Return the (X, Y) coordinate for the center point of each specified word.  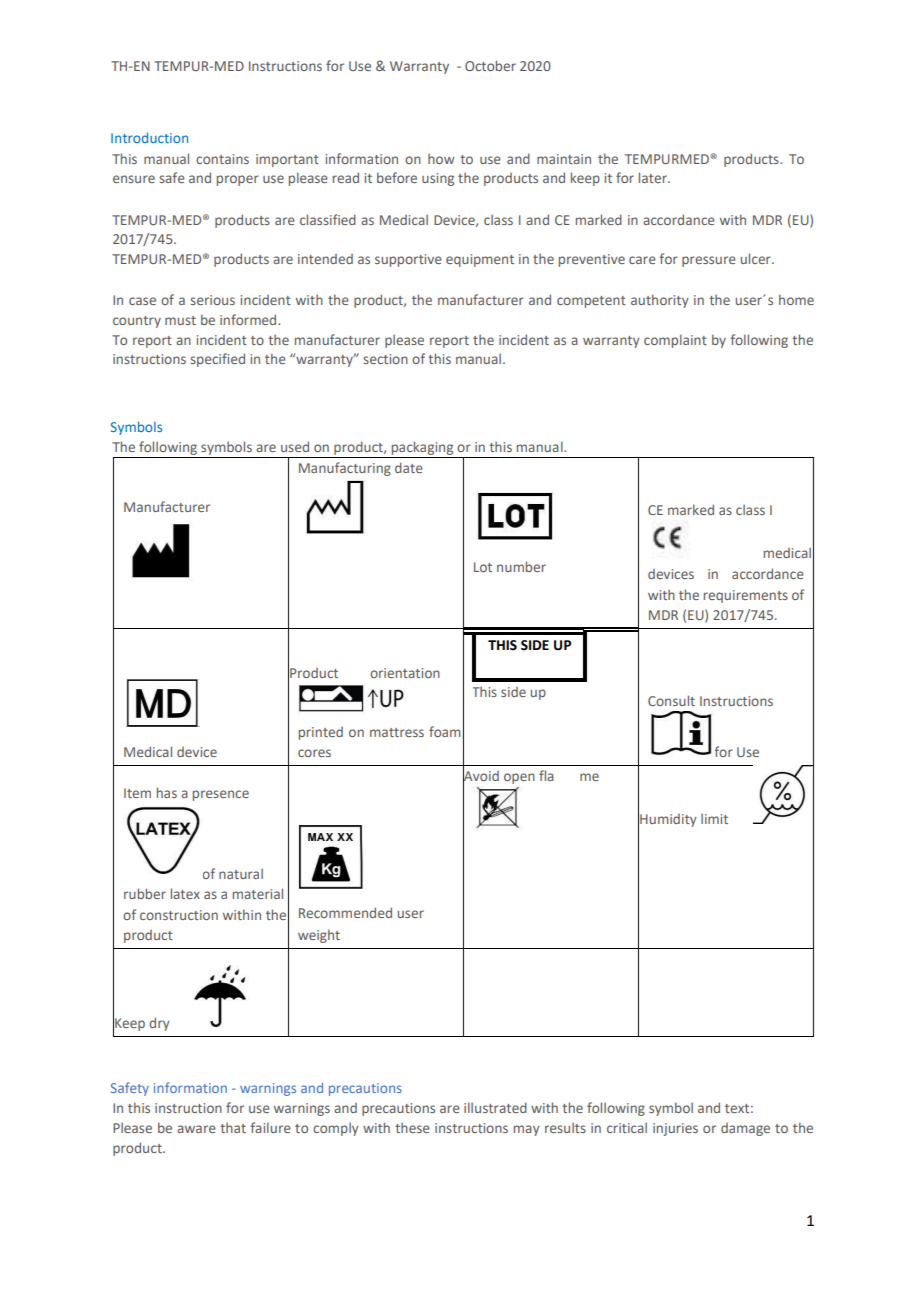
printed (321, 733)
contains (222, 159)
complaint (675, 341)
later (654, 177)
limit (714, 819)
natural (241, 874)
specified (217, 360)
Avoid (481, 775)
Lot (483, 567)
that (233, 1128)
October (490, 65)
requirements (746, 596)
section (385, 359)
